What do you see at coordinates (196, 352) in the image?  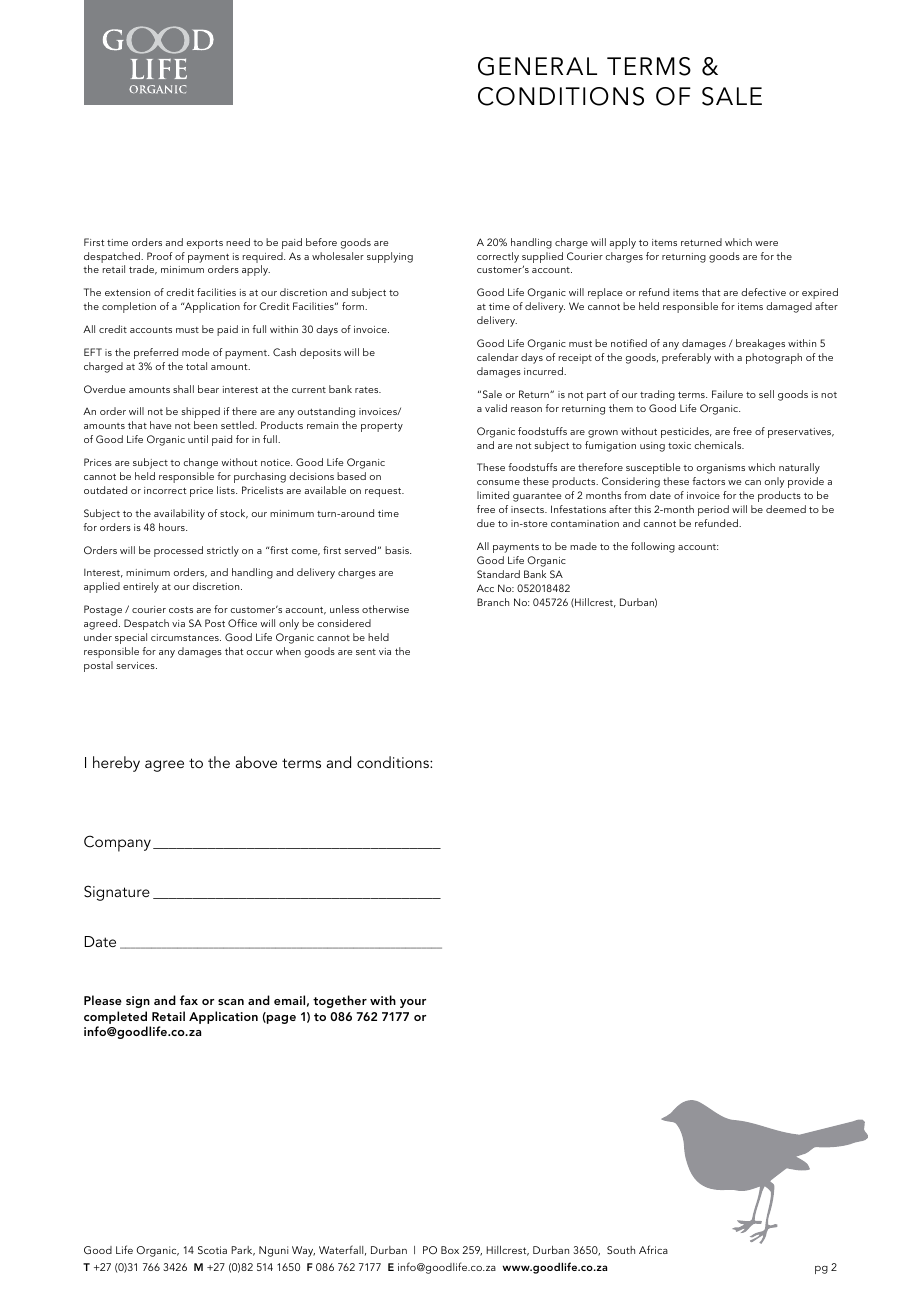 I see `mode` at bounding box center [196, 352].
